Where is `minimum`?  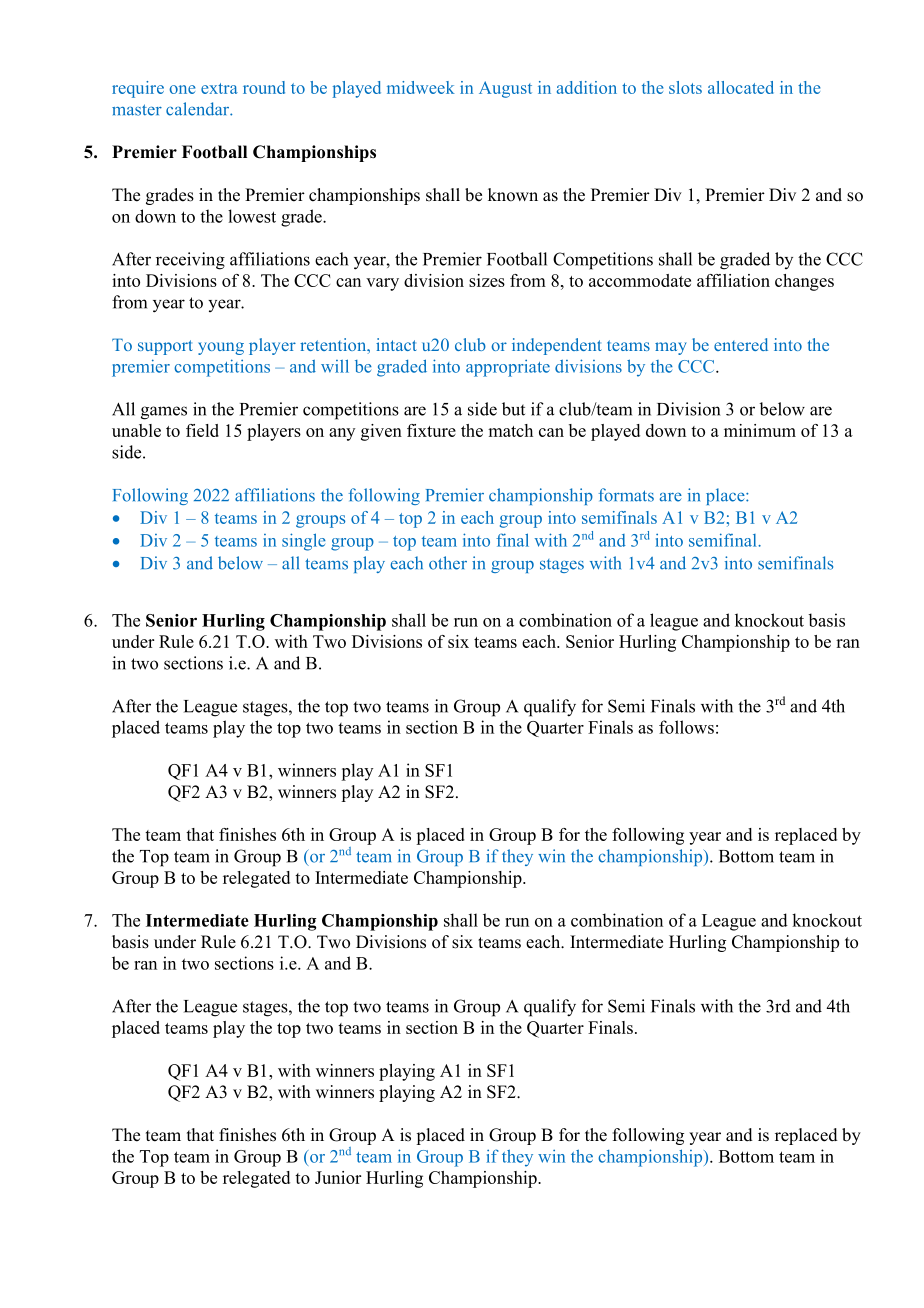
minimum is located at coordinates (760, 430).
